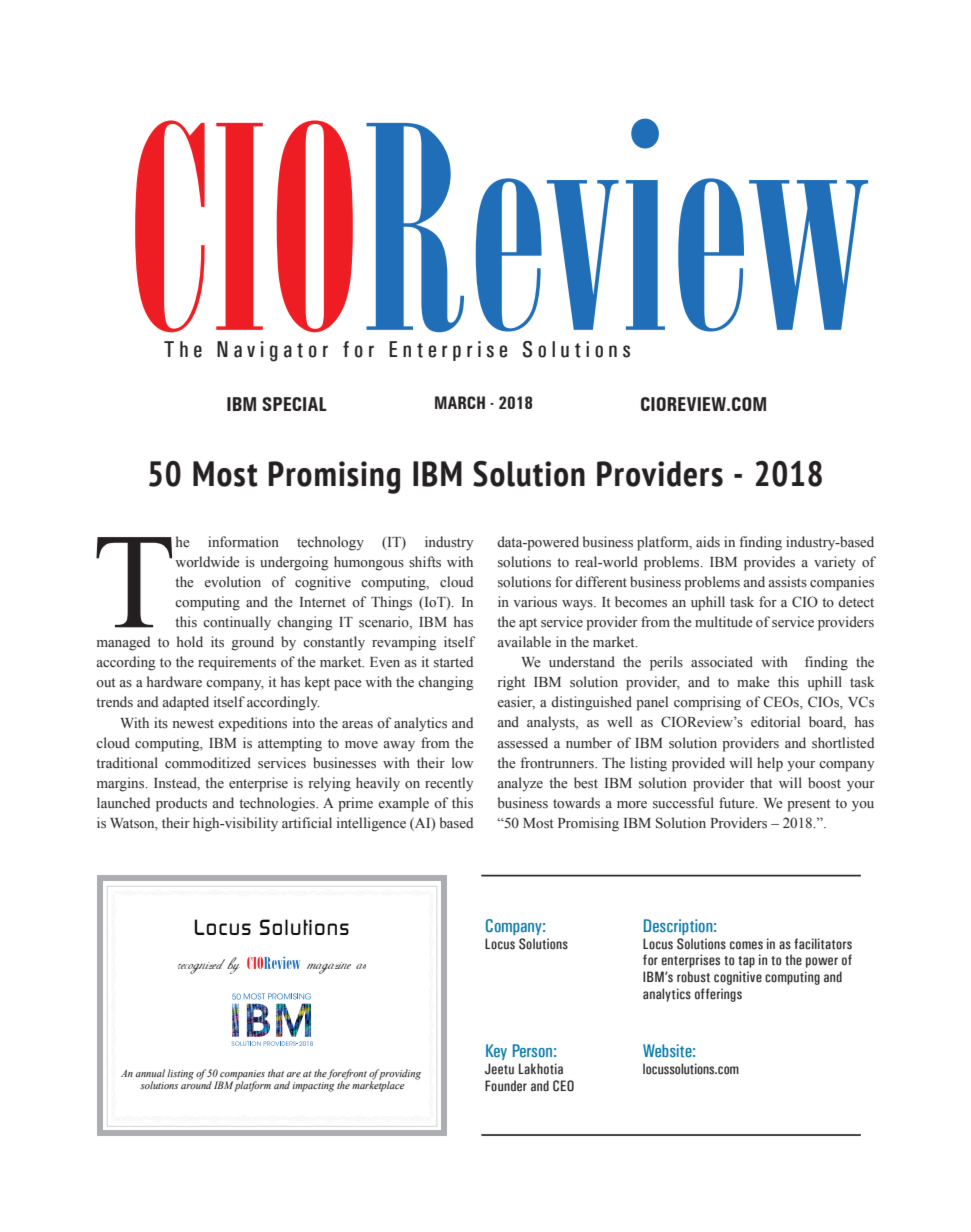 Image resolution: width=971 pixels, height=1232 pixels. Describe the element at coordinates (738, 803) in the image. I see `future` at that location.
